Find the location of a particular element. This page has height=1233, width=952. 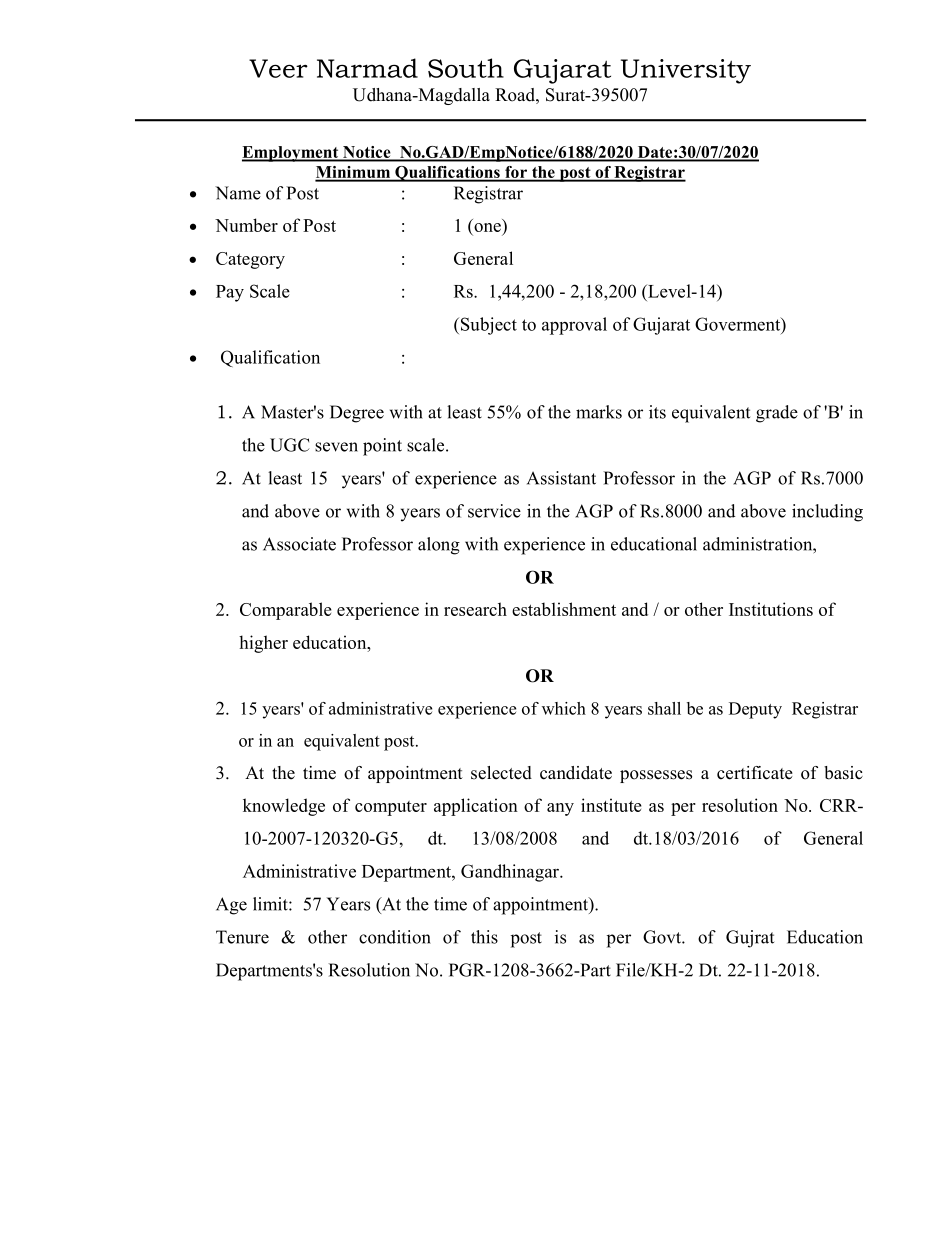

South is located at coordinates (466, 68).
